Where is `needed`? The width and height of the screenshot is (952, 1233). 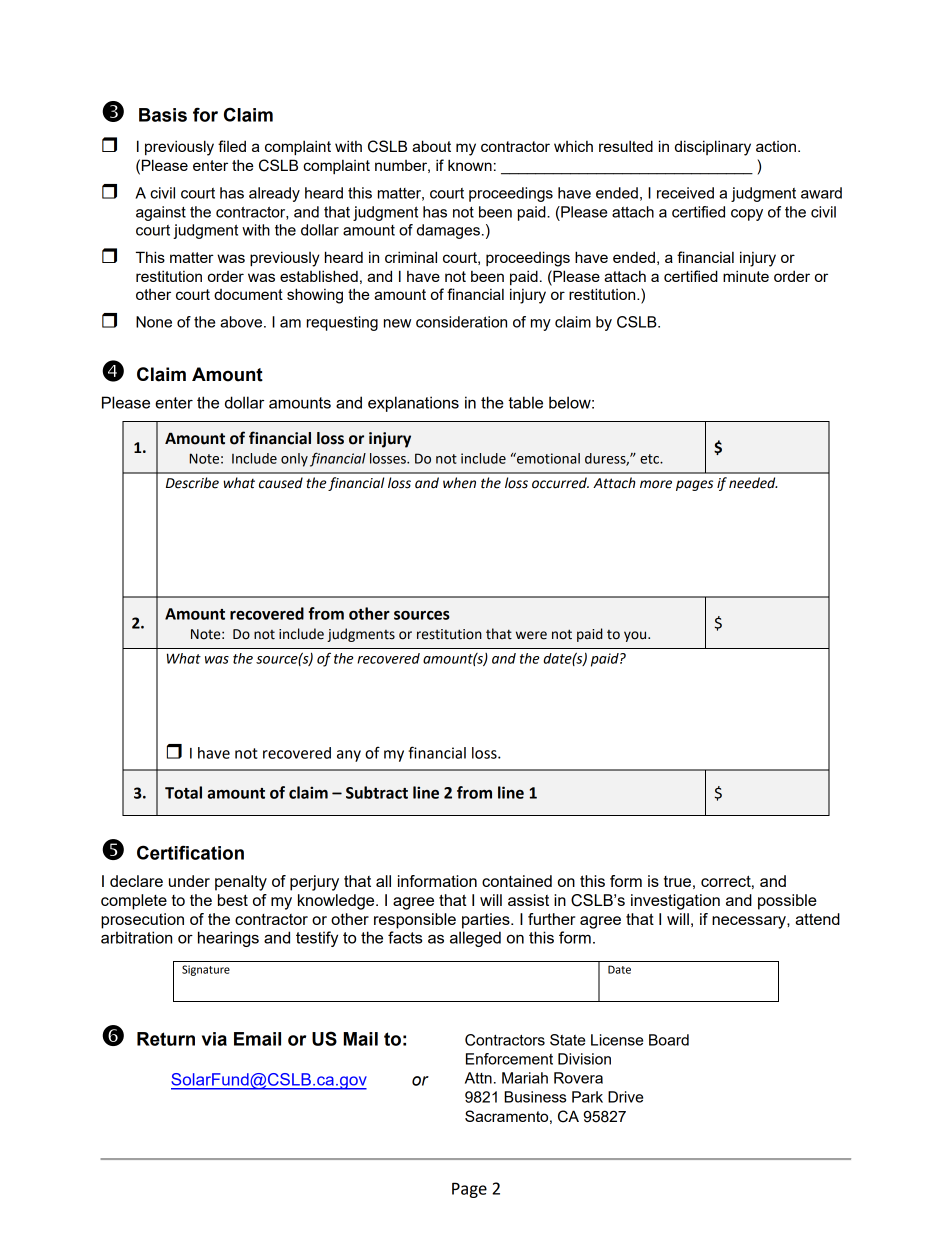
needed is located at coordinates (753, 483).
